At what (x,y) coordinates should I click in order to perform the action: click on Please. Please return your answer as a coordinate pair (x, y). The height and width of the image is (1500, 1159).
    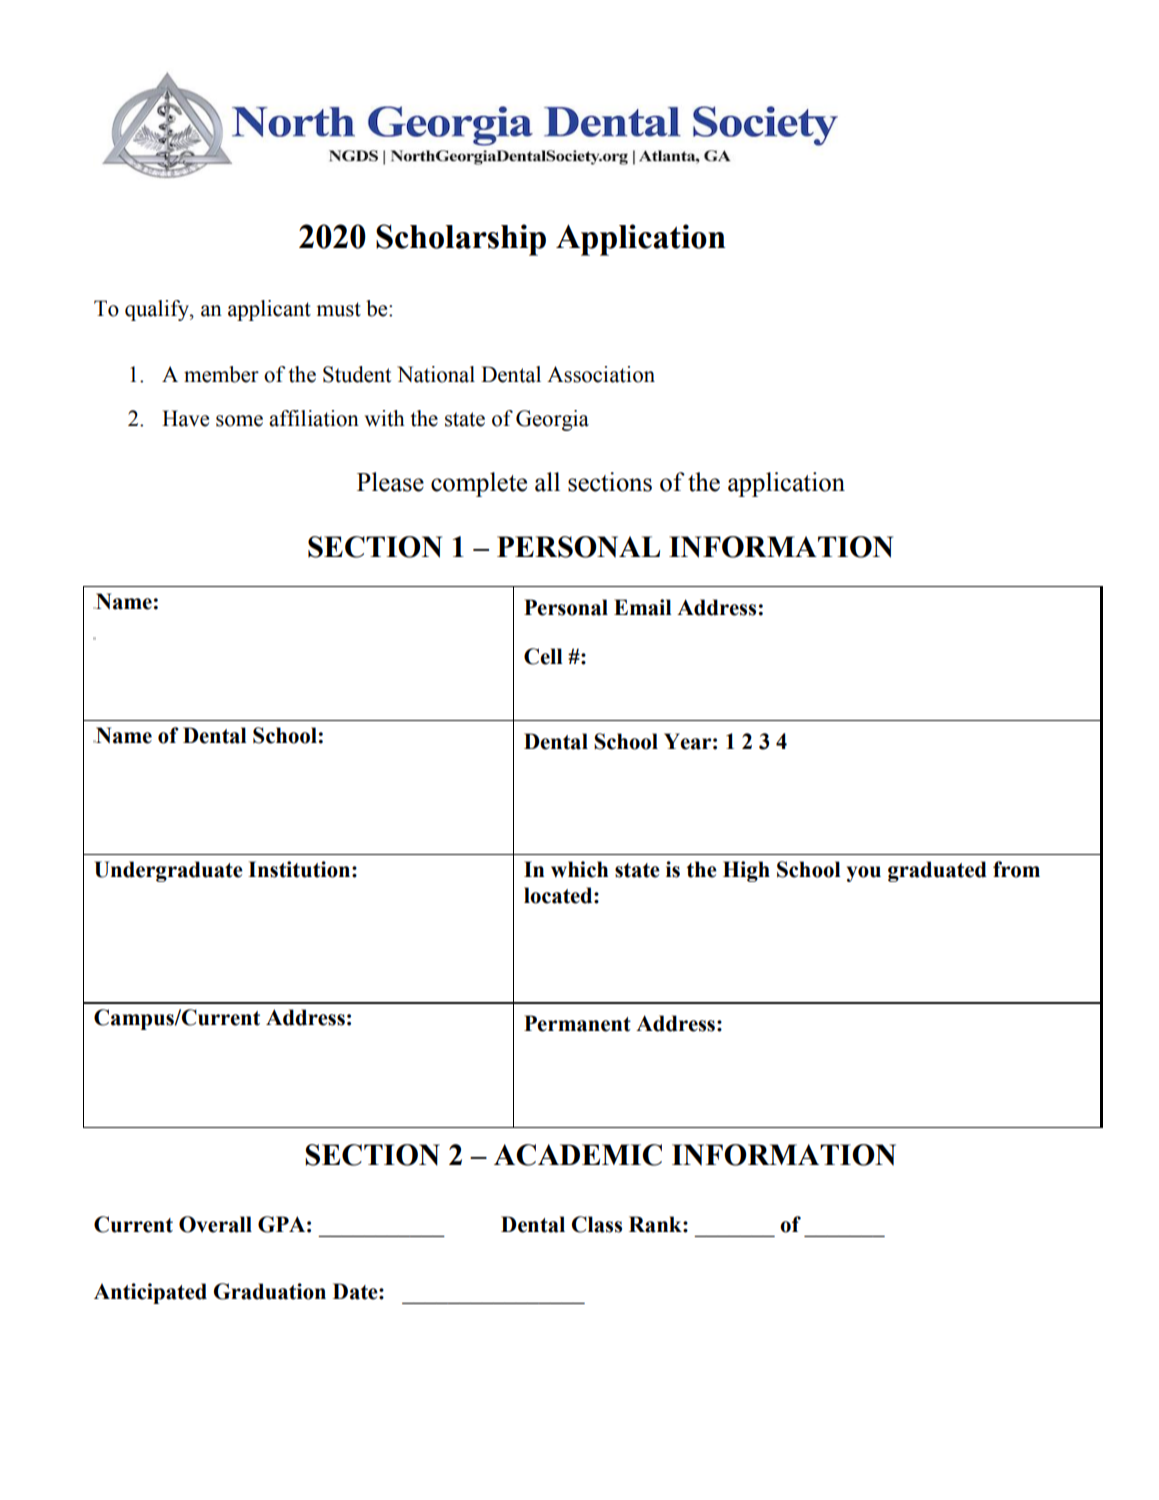
    Looking at the image, I should click on (390, 482).
